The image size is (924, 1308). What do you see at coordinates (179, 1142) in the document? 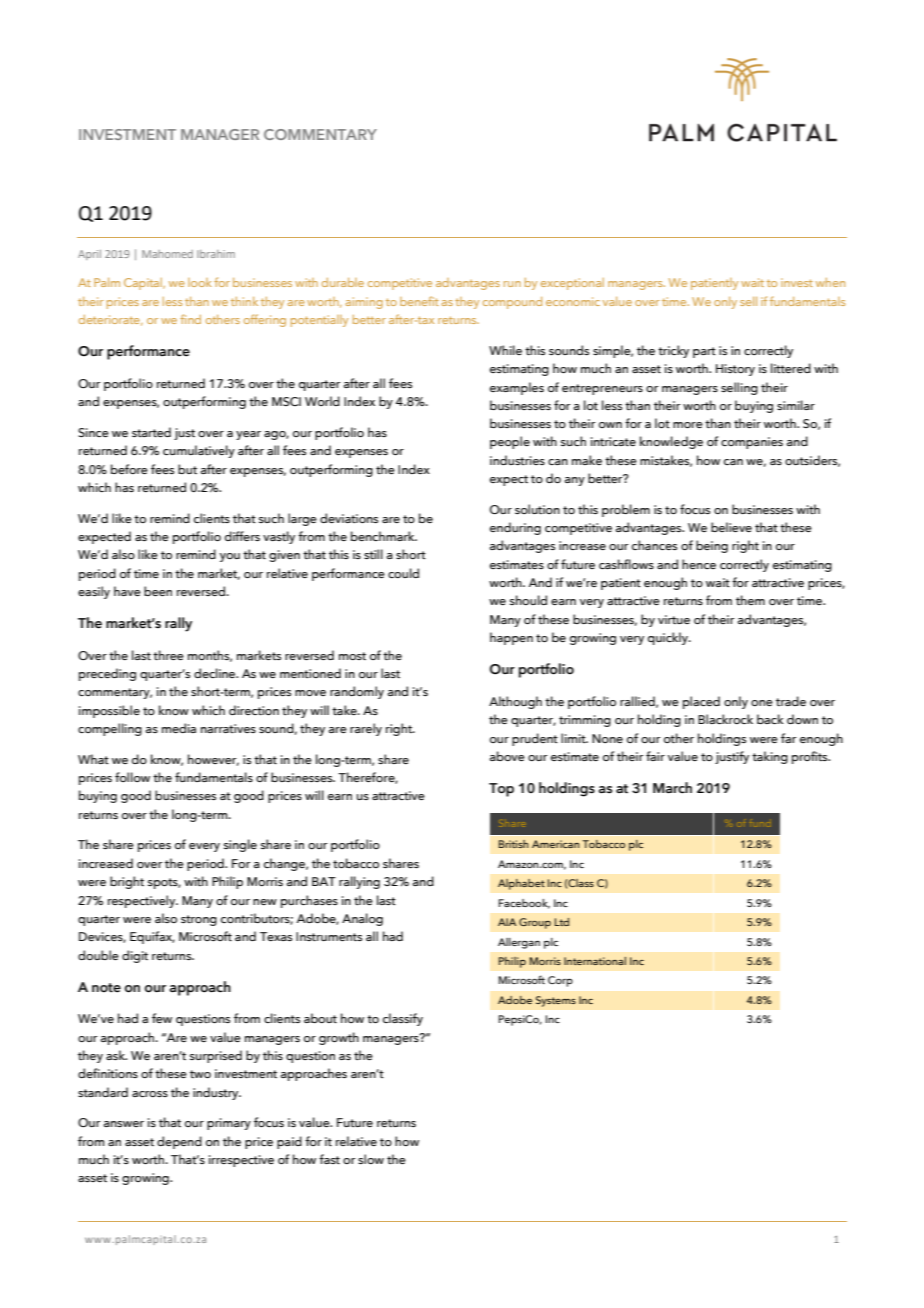
I see `depend` at bounding box center [179, 1142].
